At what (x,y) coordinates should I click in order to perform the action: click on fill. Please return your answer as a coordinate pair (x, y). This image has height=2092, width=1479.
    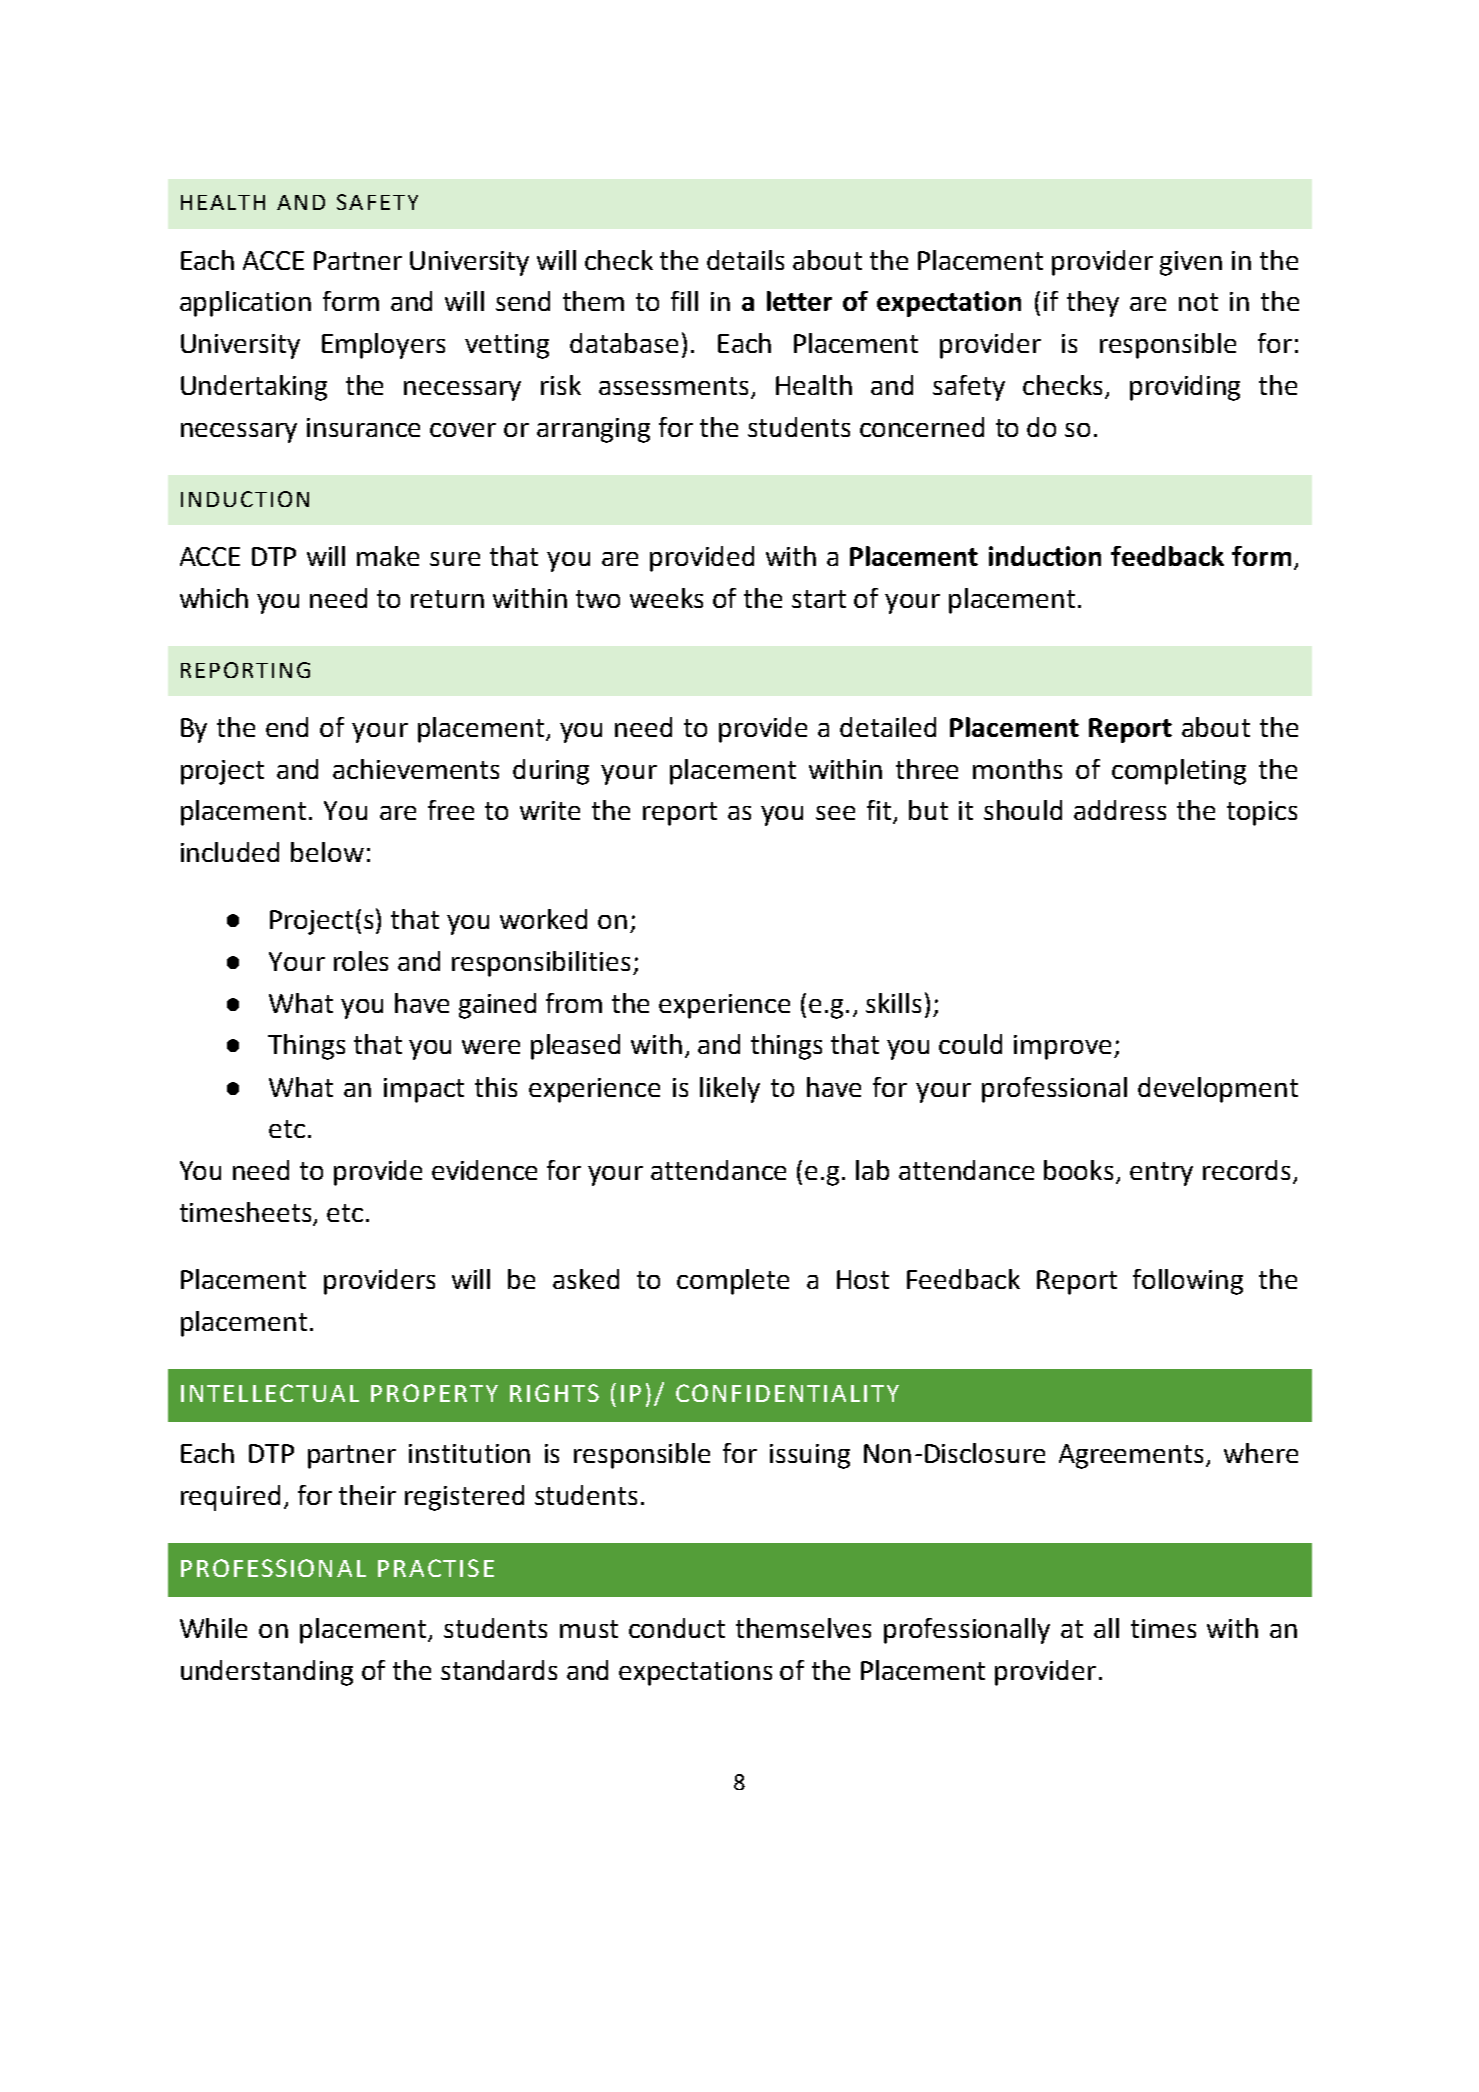
    Looking at the image, I should click on (684, 301).
